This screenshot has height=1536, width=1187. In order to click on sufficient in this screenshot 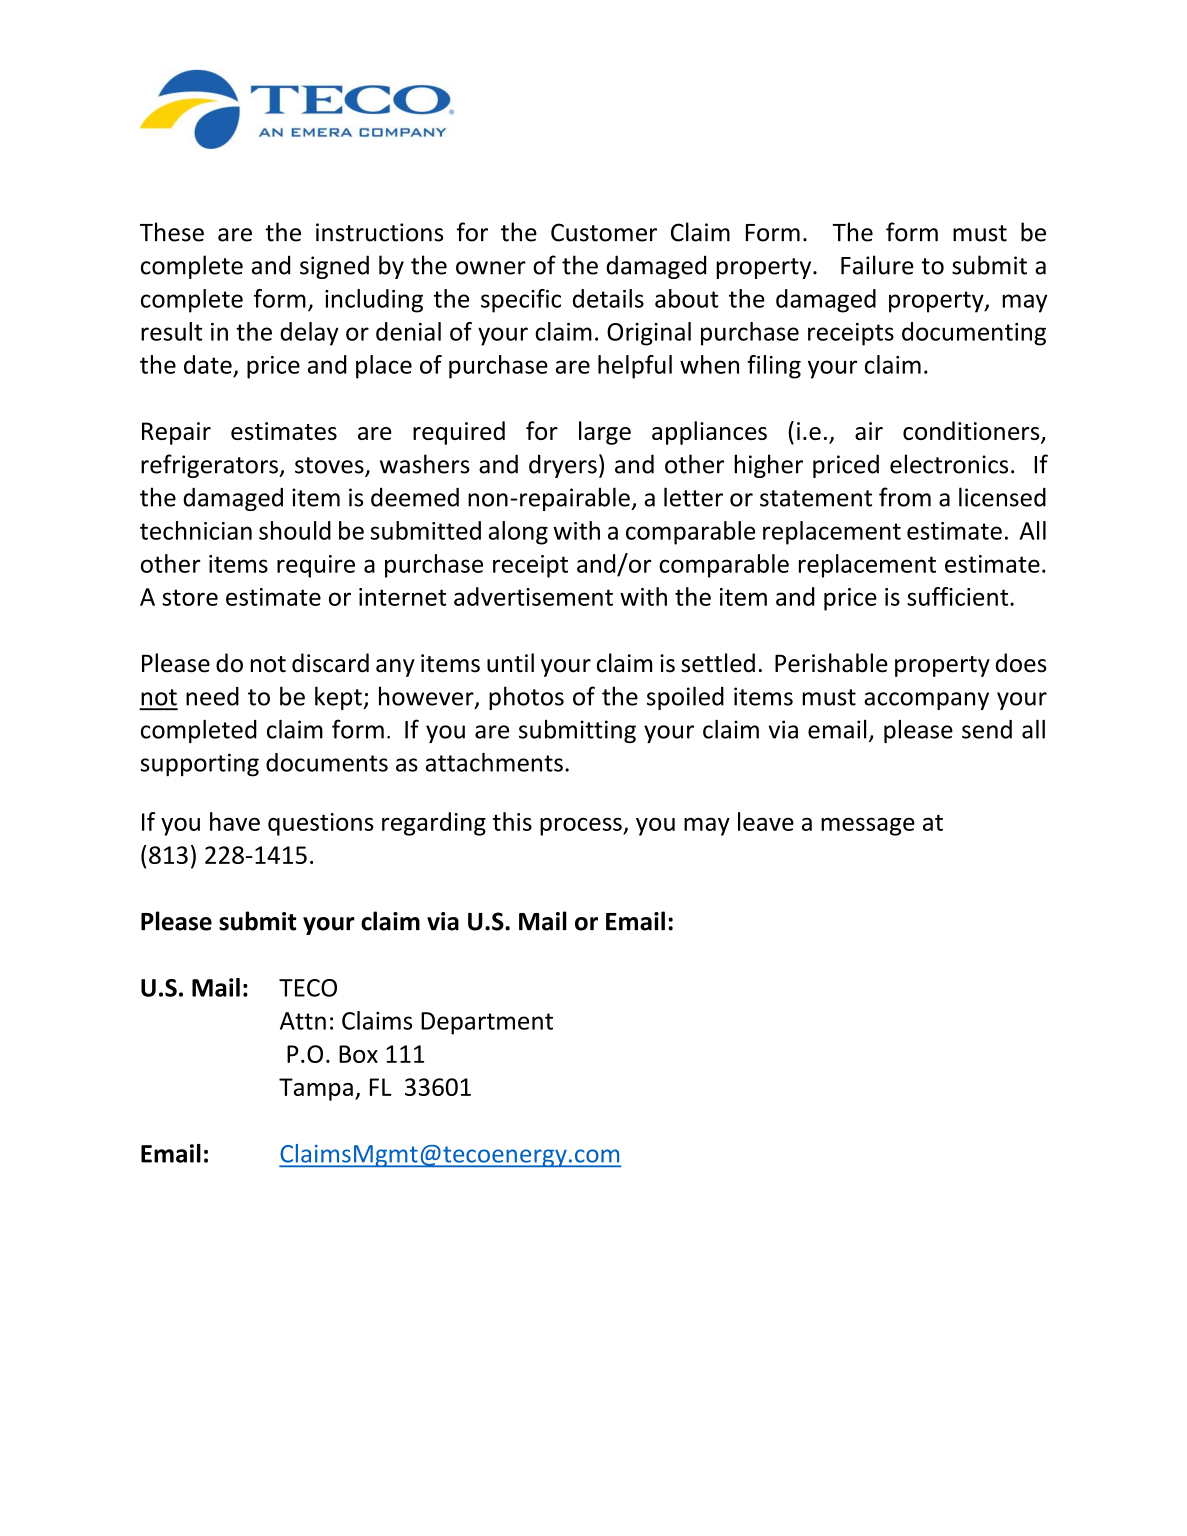, I will do `click(959, 596)`.
